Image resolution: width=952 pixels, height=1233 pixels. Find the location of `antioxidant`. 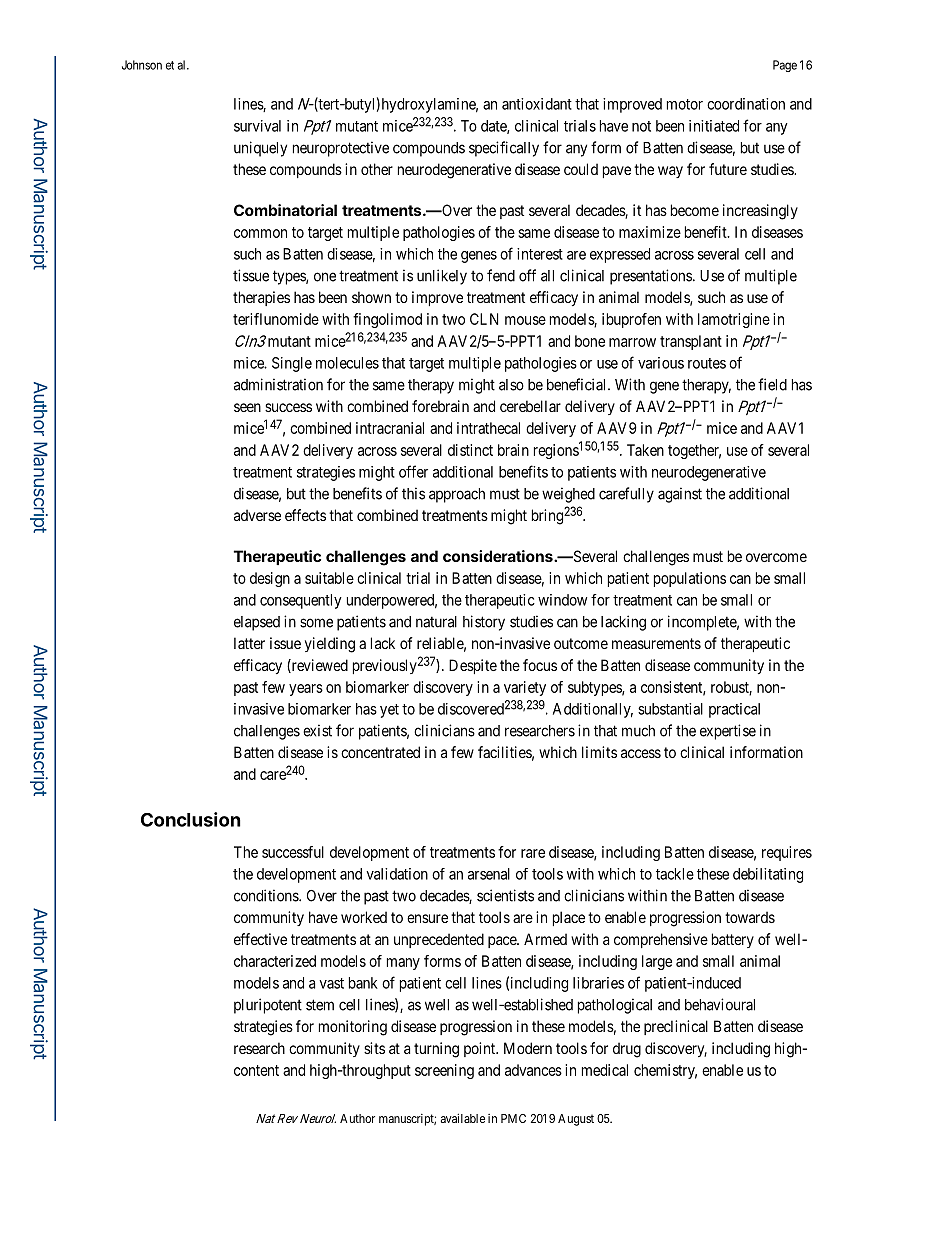

antioxidant is located at coordinates (537, 104).
